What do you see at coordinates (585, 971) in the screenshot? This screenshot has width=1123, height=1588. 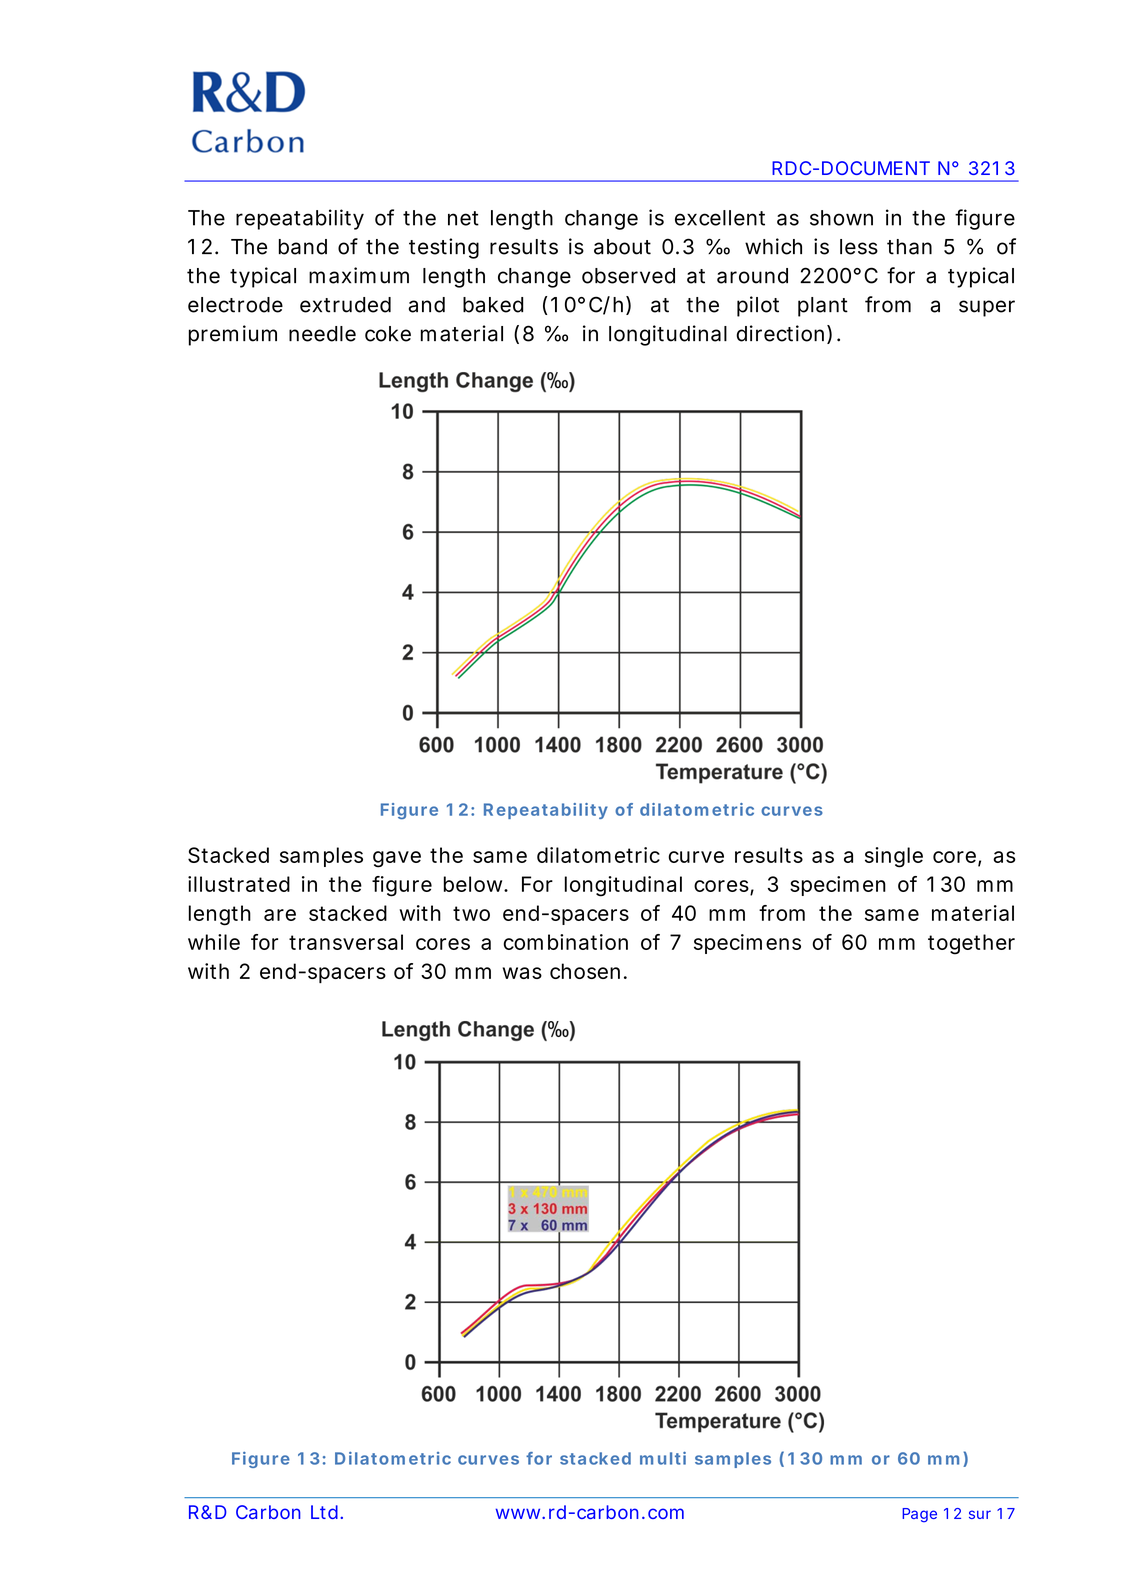 I see `chosen` at bounding box center [585, 971].
